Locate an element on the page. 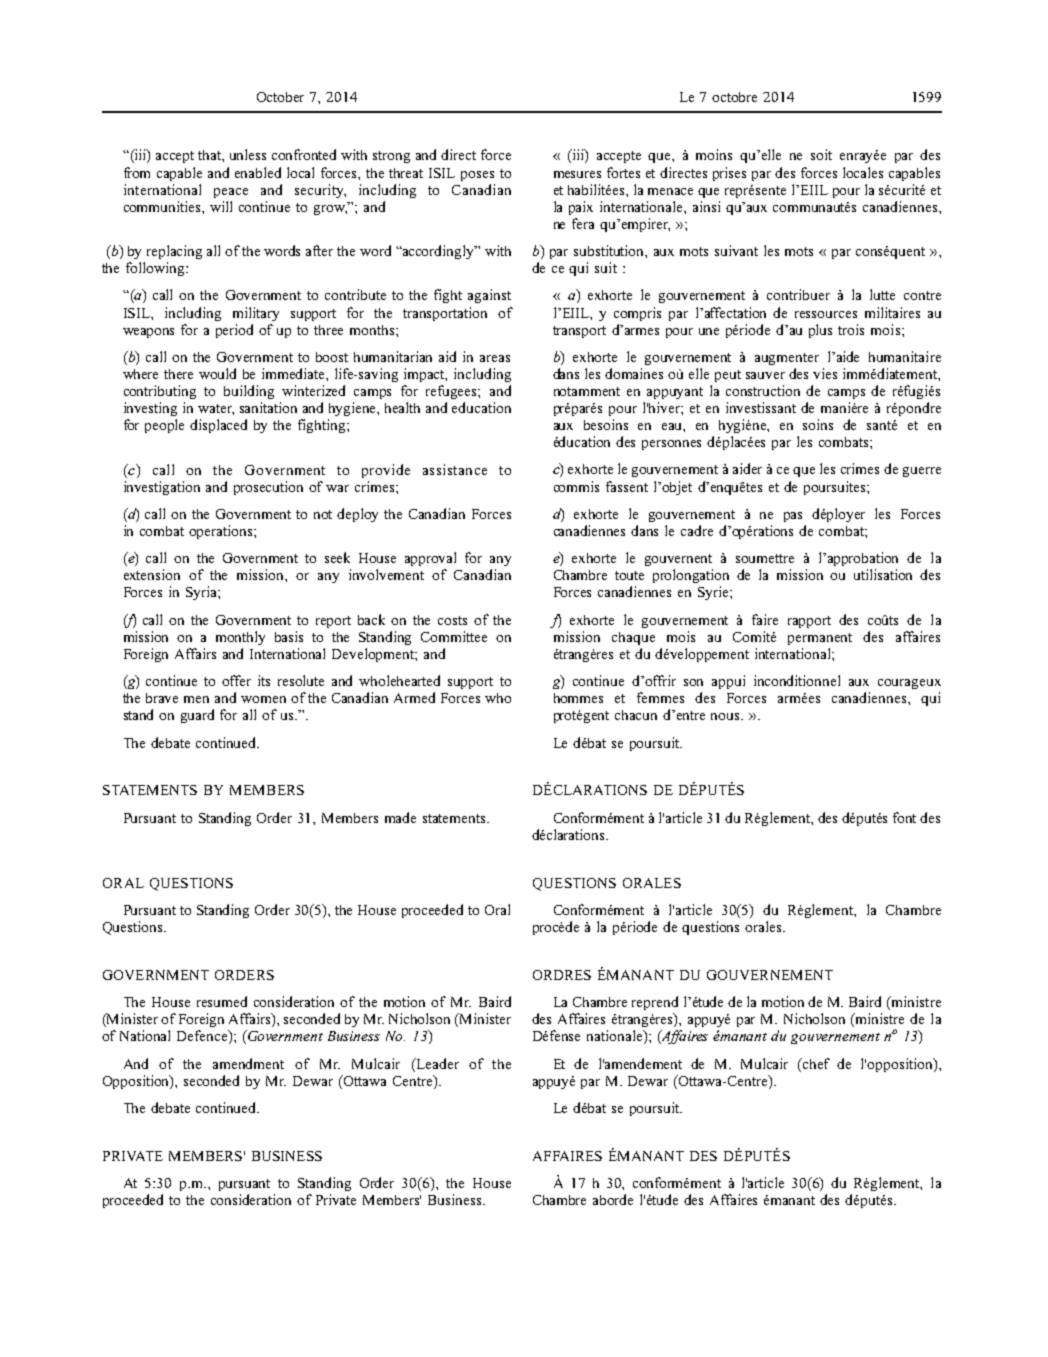  unless is located at coordinates (248, 154).
